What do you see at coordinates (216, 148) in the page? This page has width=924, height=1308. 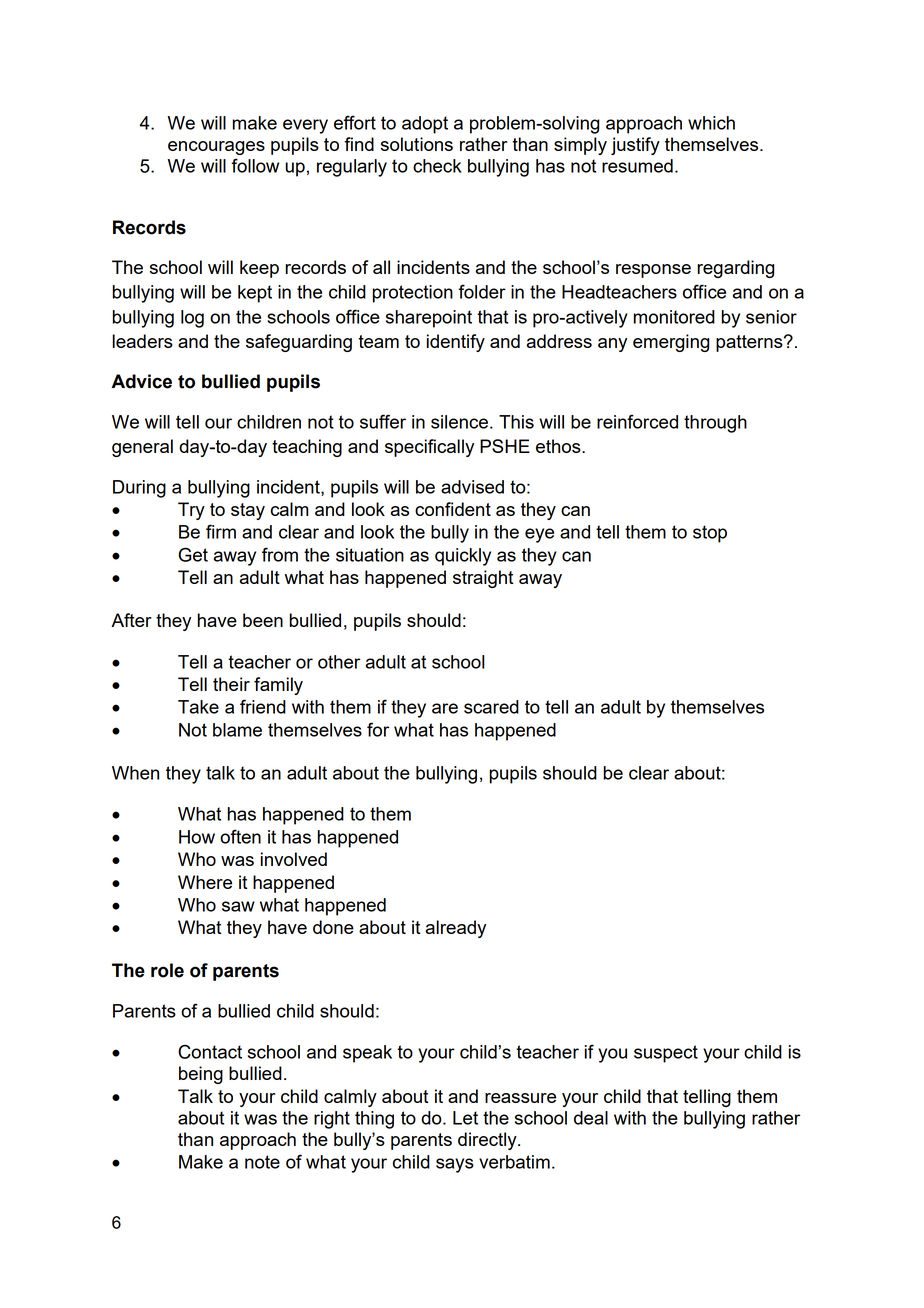 I see `encourages` at bounding box center [216, 148].
